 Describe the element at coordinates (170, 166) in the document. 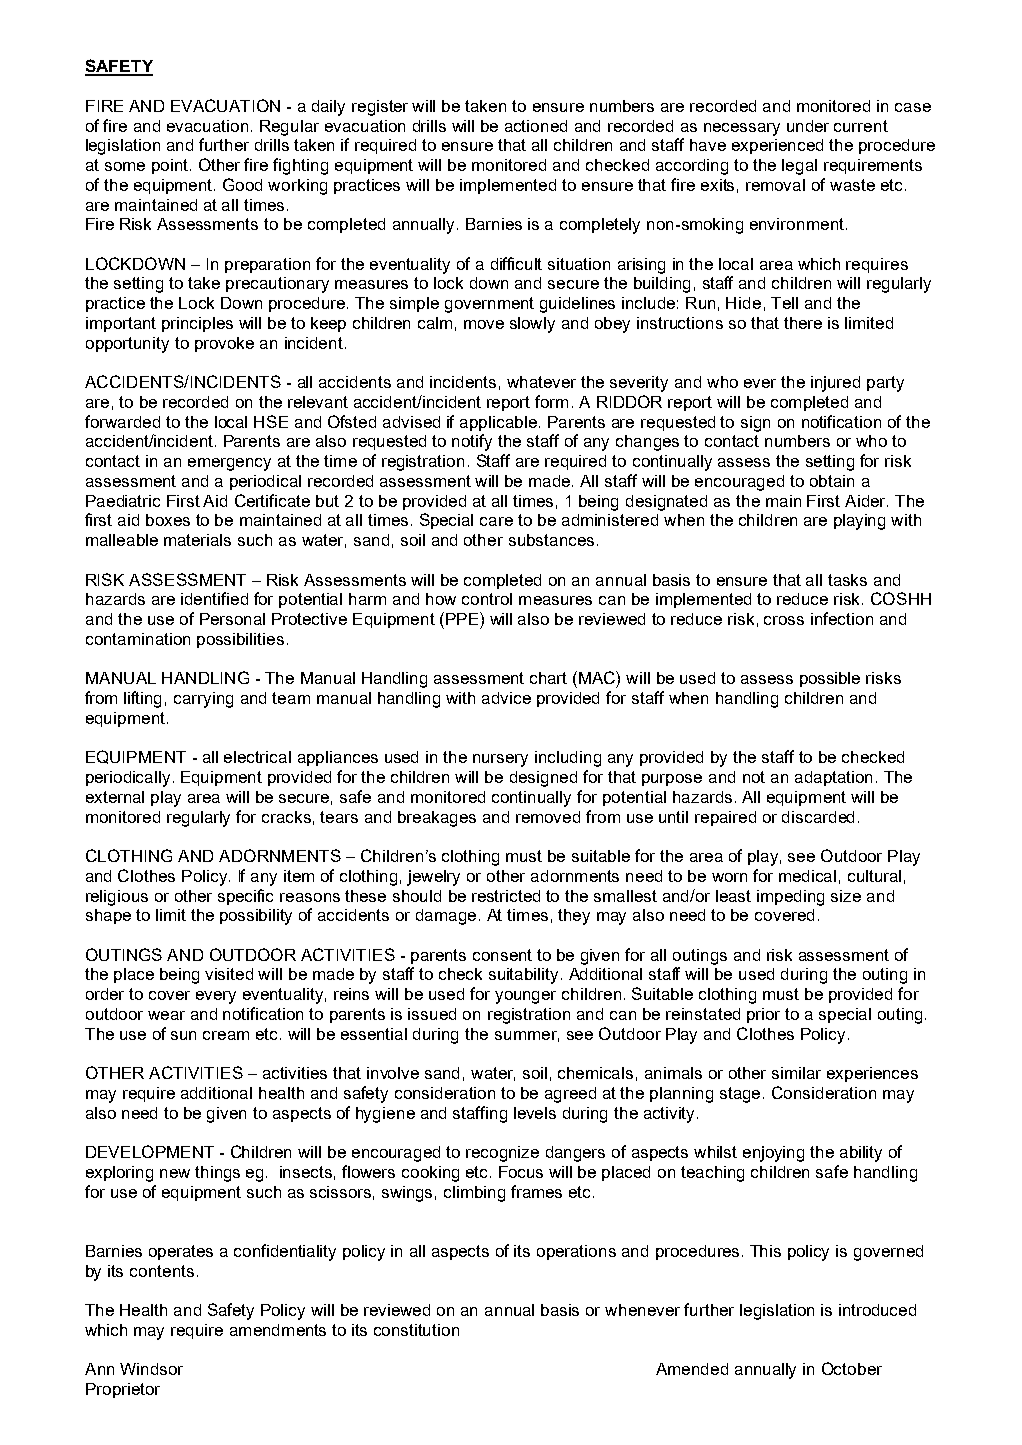

I see `point` at that location.
